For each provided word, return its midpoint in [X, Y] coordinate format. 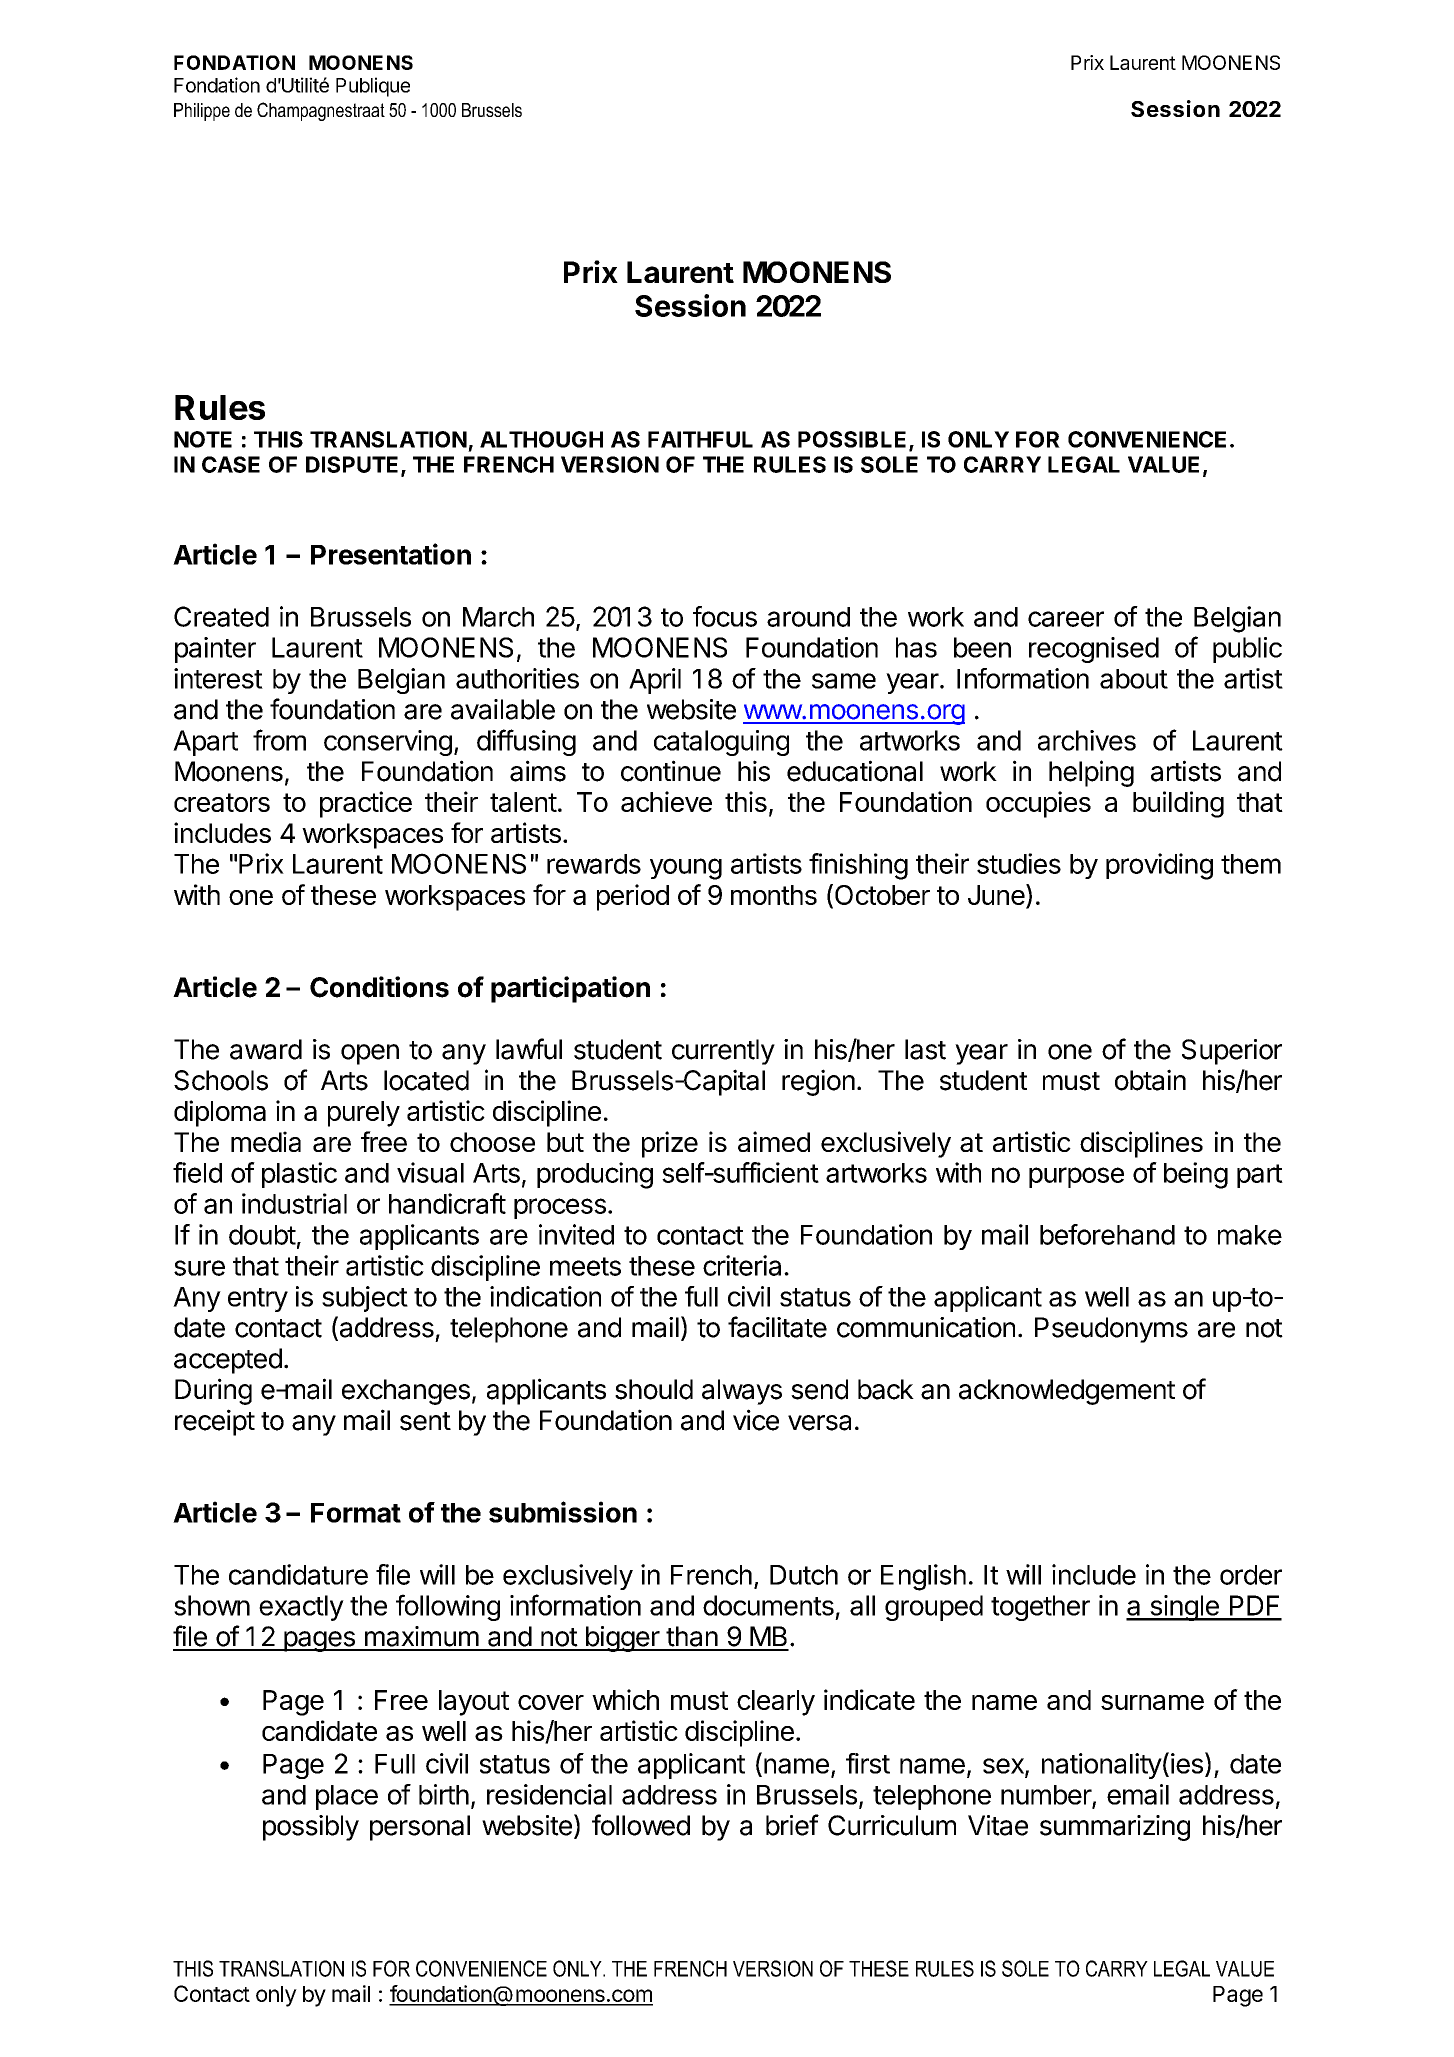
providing [1159, 866]
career [1066, 619]
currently [723, 1052]
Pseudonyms [1111, 1330]
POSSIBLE [854, 440]
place [347, 1797]
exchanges [406, 1392]
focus [725, 616]
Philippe [202, 112]
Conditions [379, 987]
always [742, 1392]
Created [221, 616]
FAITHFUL [700, 439]
